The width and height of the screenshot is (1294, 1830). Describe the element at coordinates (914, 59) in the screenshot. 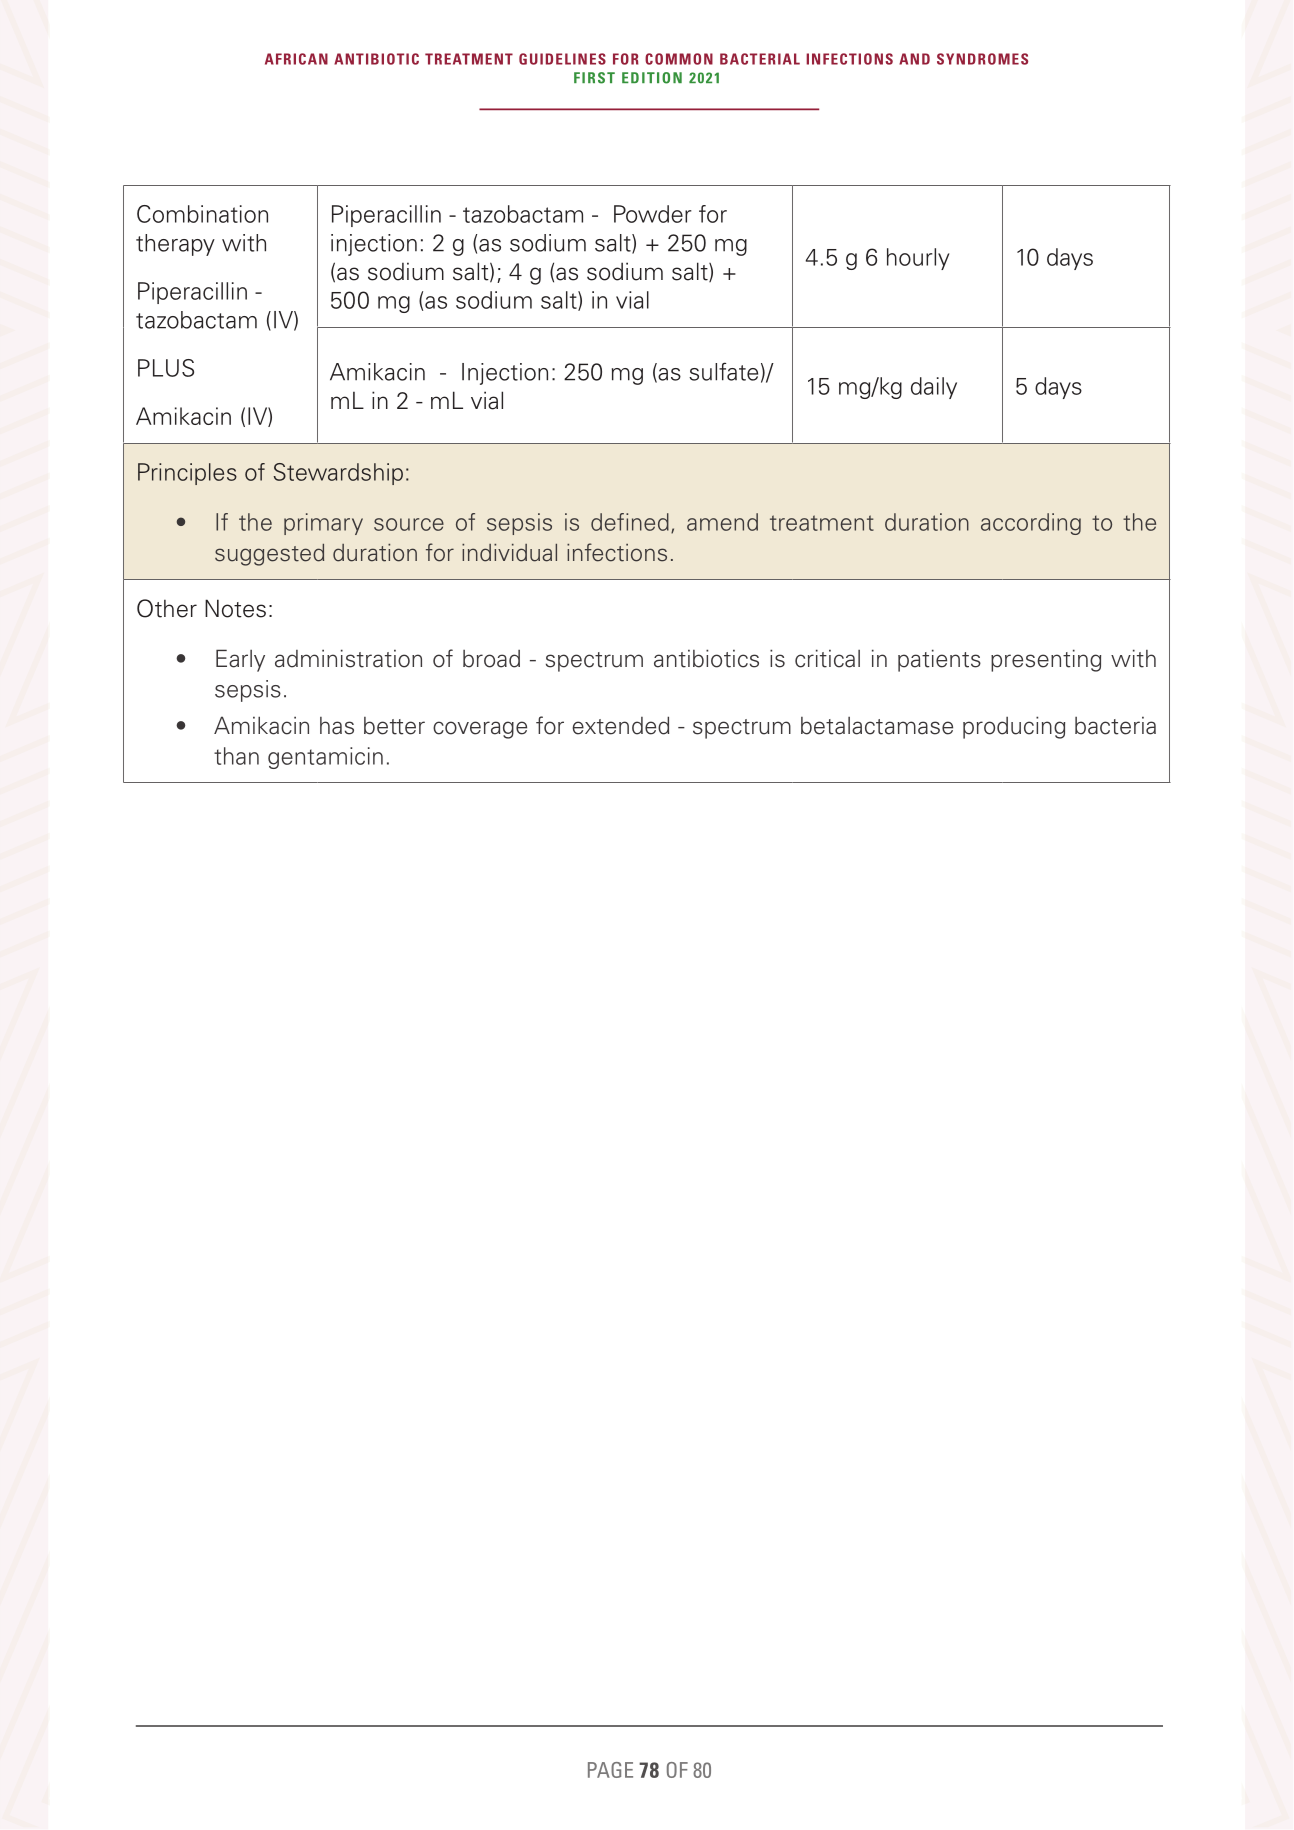

I see `AND` at that location.
